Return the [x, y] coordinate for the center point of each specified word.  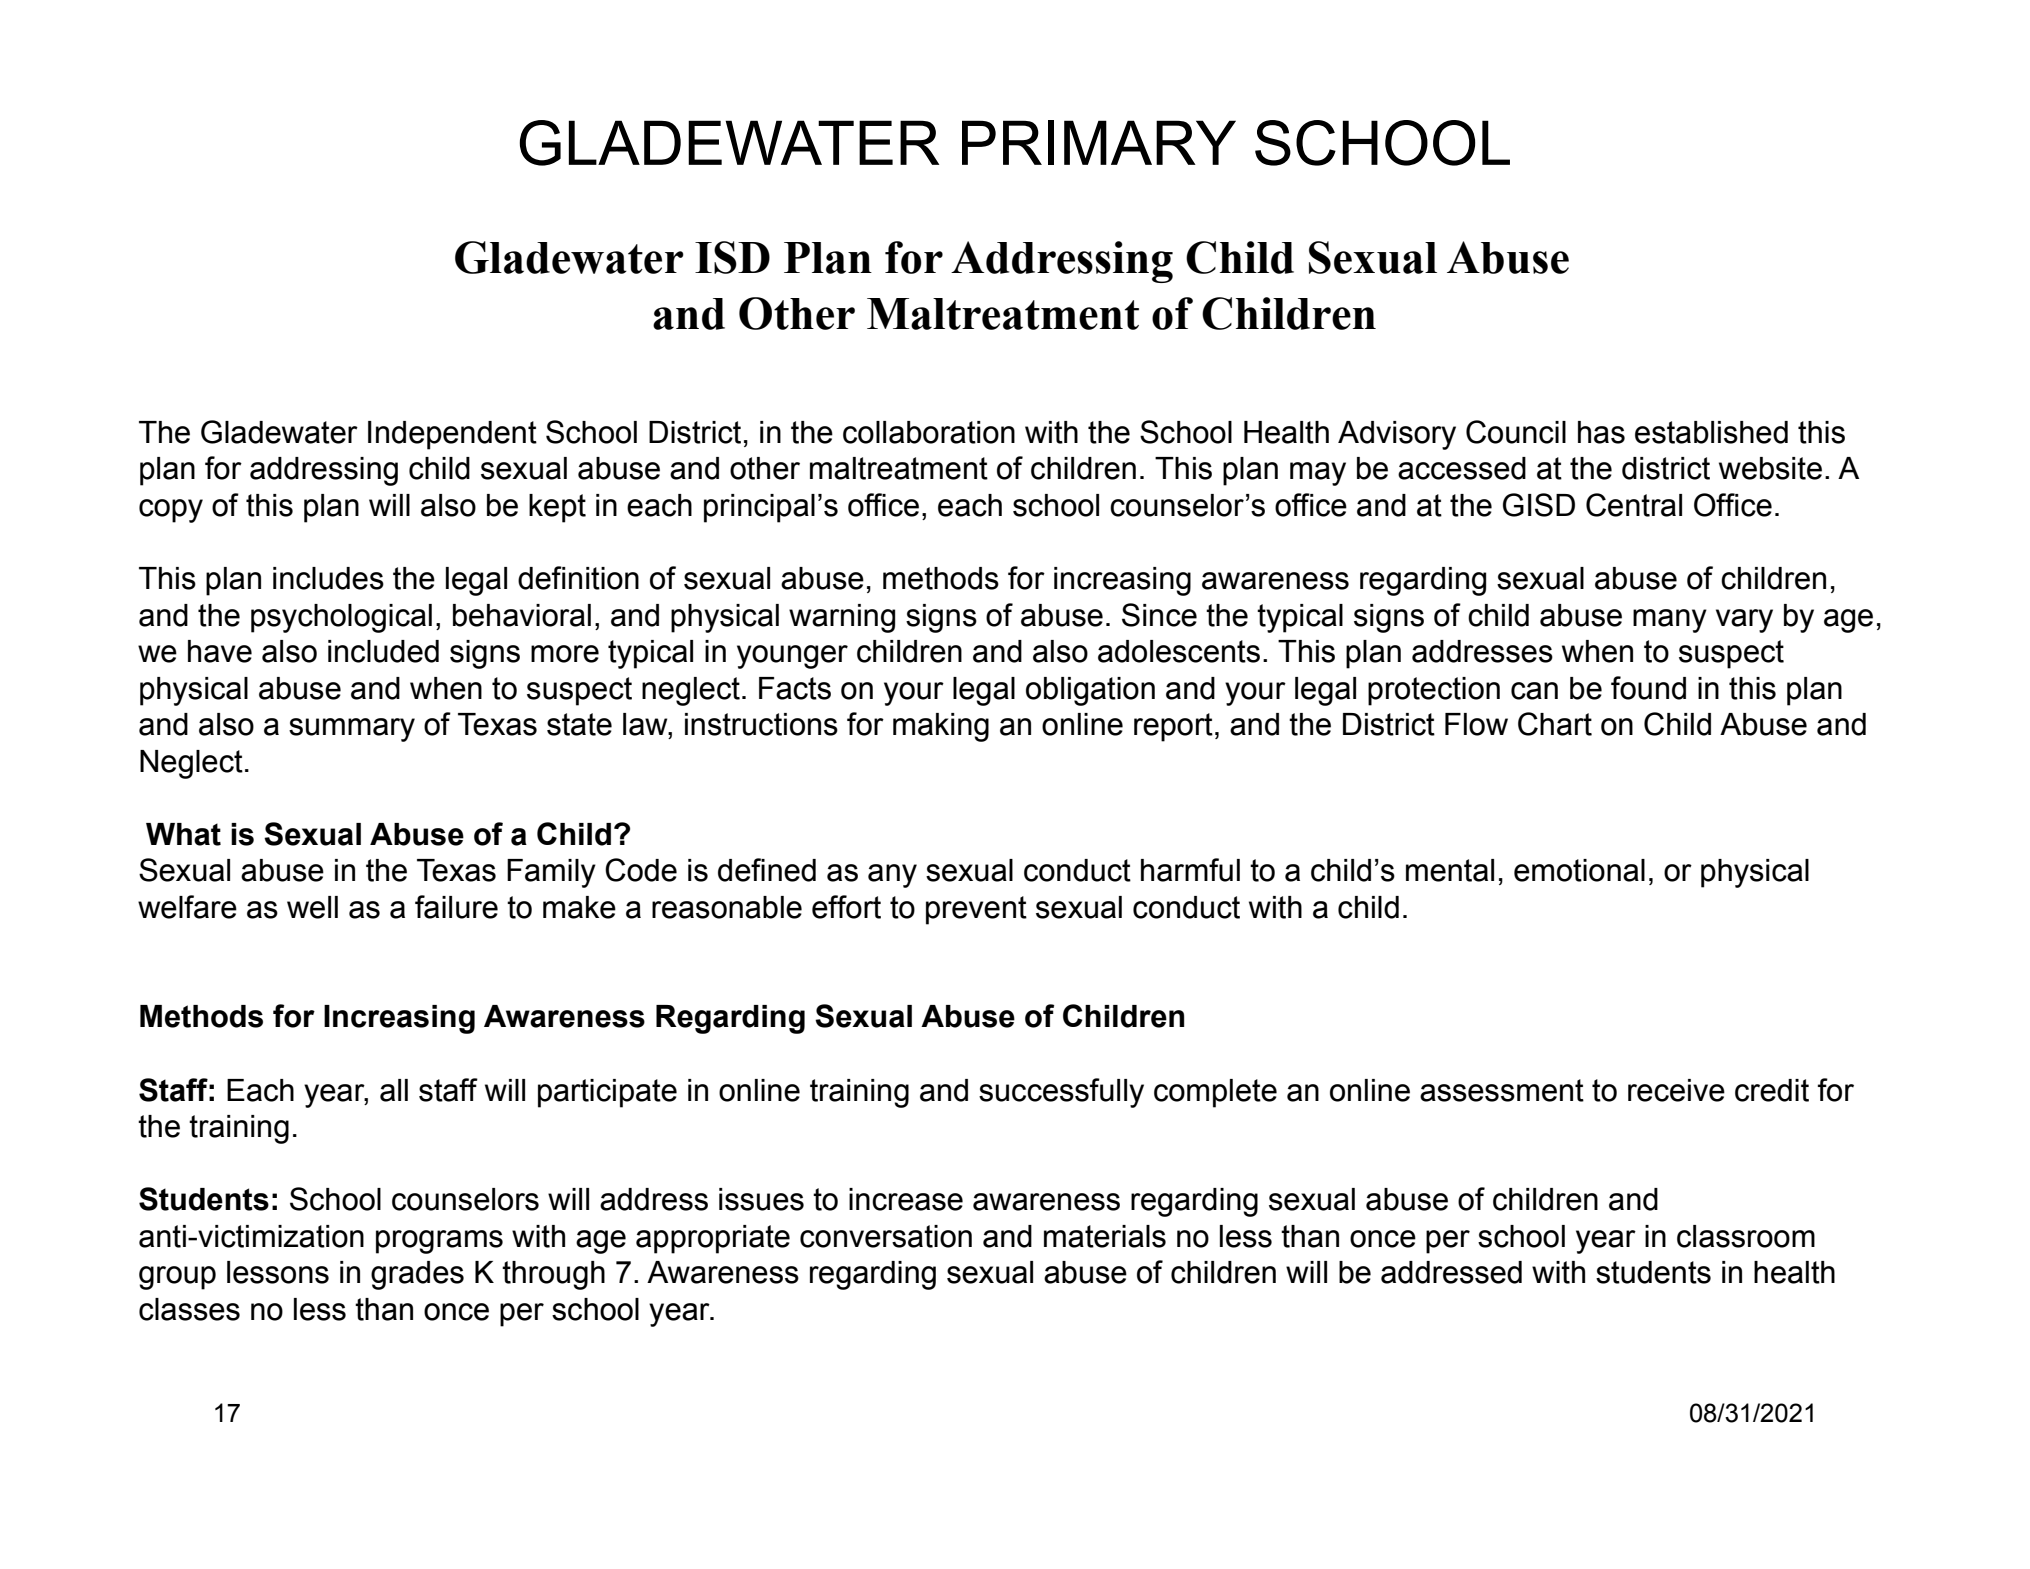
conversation [886, 1236]
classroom [1746, 1236]
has [1601, 432]
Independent [452, 435]
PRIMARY [1099, 142]
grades [417, 1275]
